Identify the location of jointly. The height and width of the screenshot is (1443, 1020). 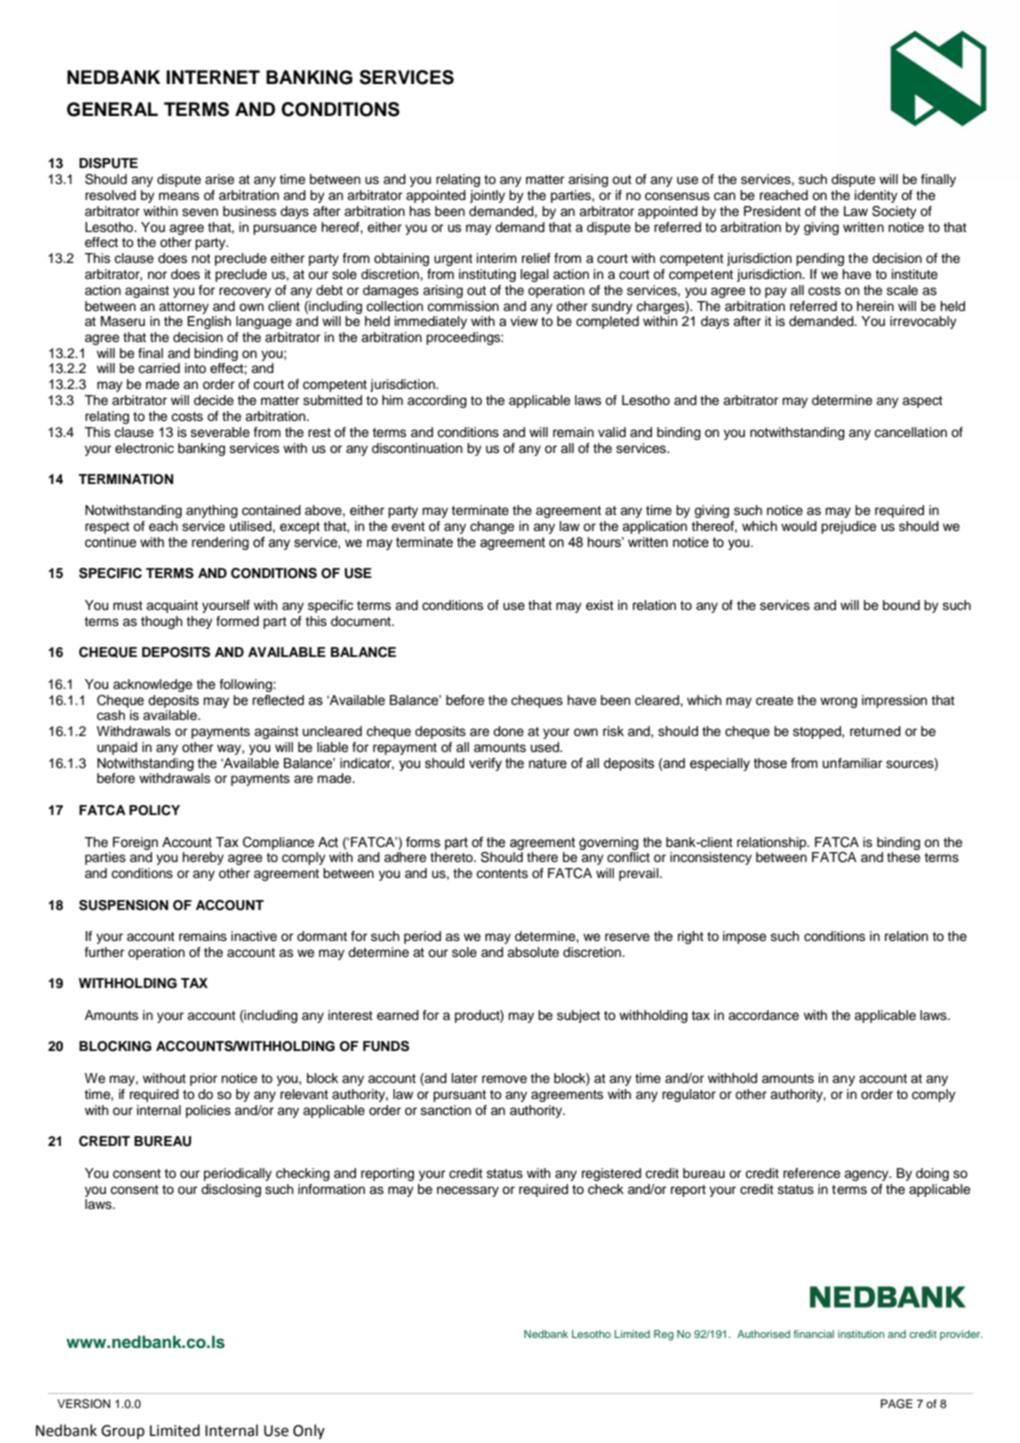
(487, 196).
